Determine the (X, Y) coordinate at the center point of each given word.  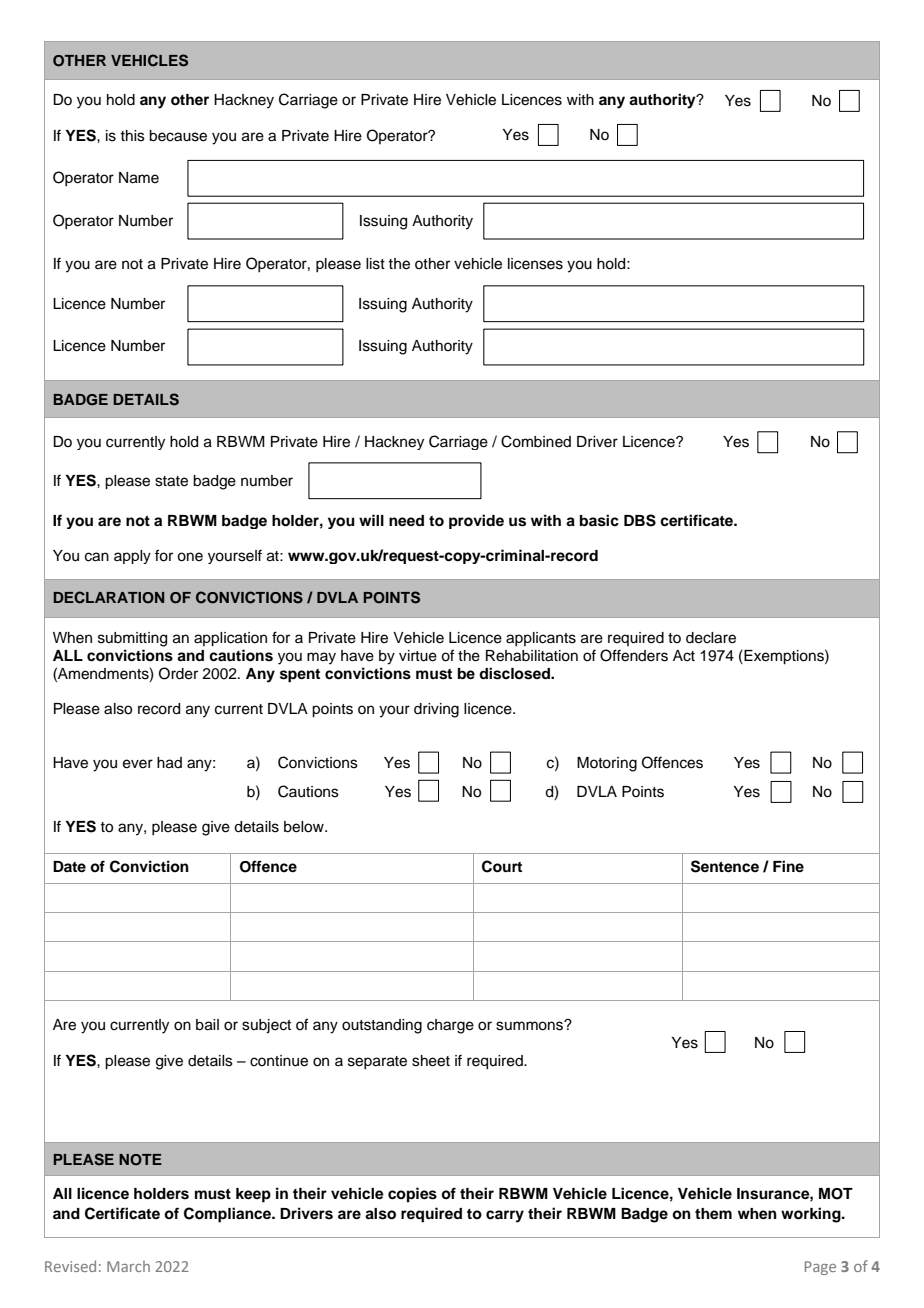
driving (436, 710)
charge (450, 1026)
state (171, 481)
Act (684, 656)
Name (139, 178)
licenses (535, 264)
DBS (640, 520)
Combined (536, 441)
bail (207, 1025)
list (375, 264)
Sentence (725, 866)
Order (178, 673)
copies (412, 1195)
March (128, 1266)
